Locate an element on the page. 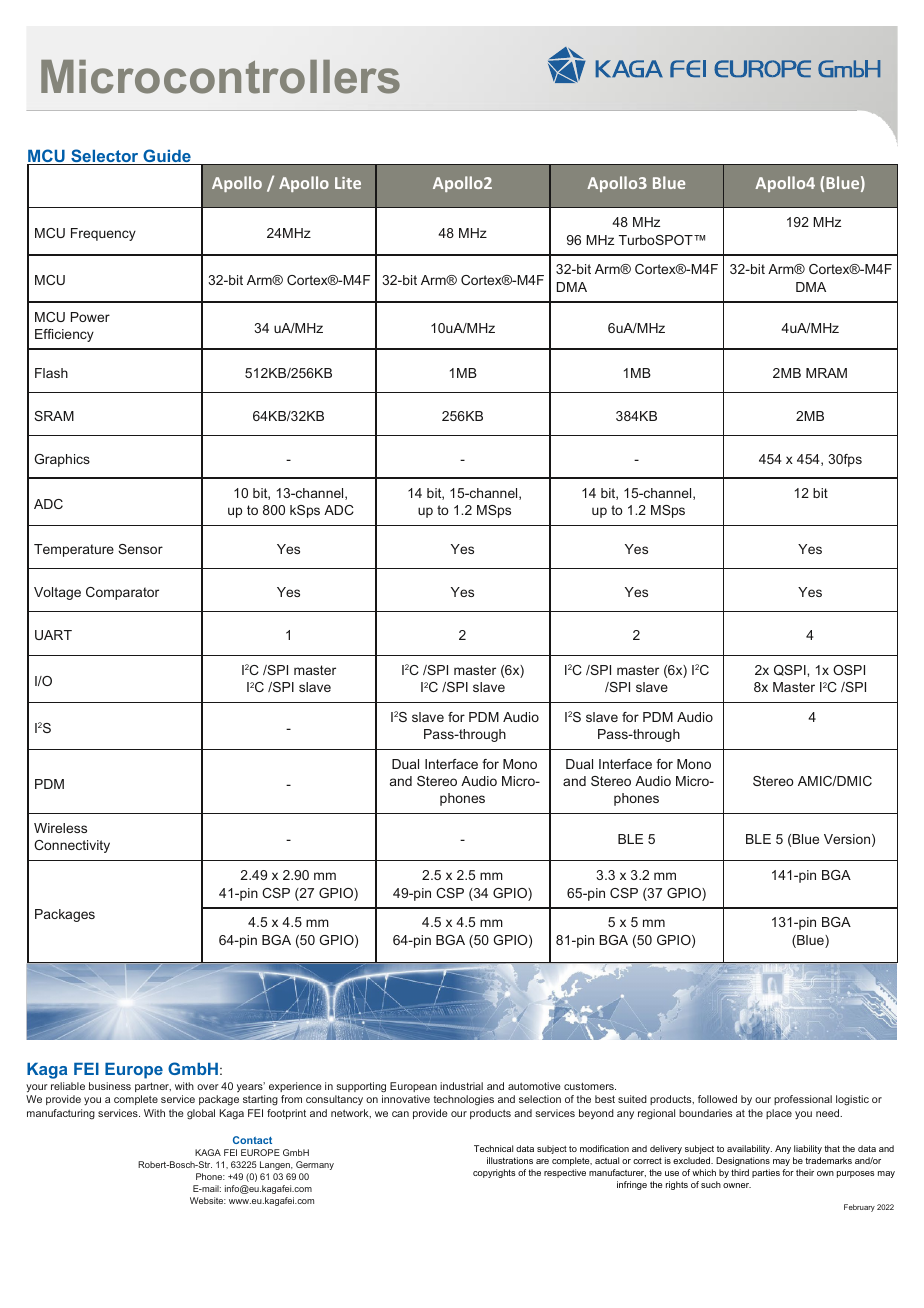 This image has height=1308, width=924. followed is located at coordinates (717, 1099).
